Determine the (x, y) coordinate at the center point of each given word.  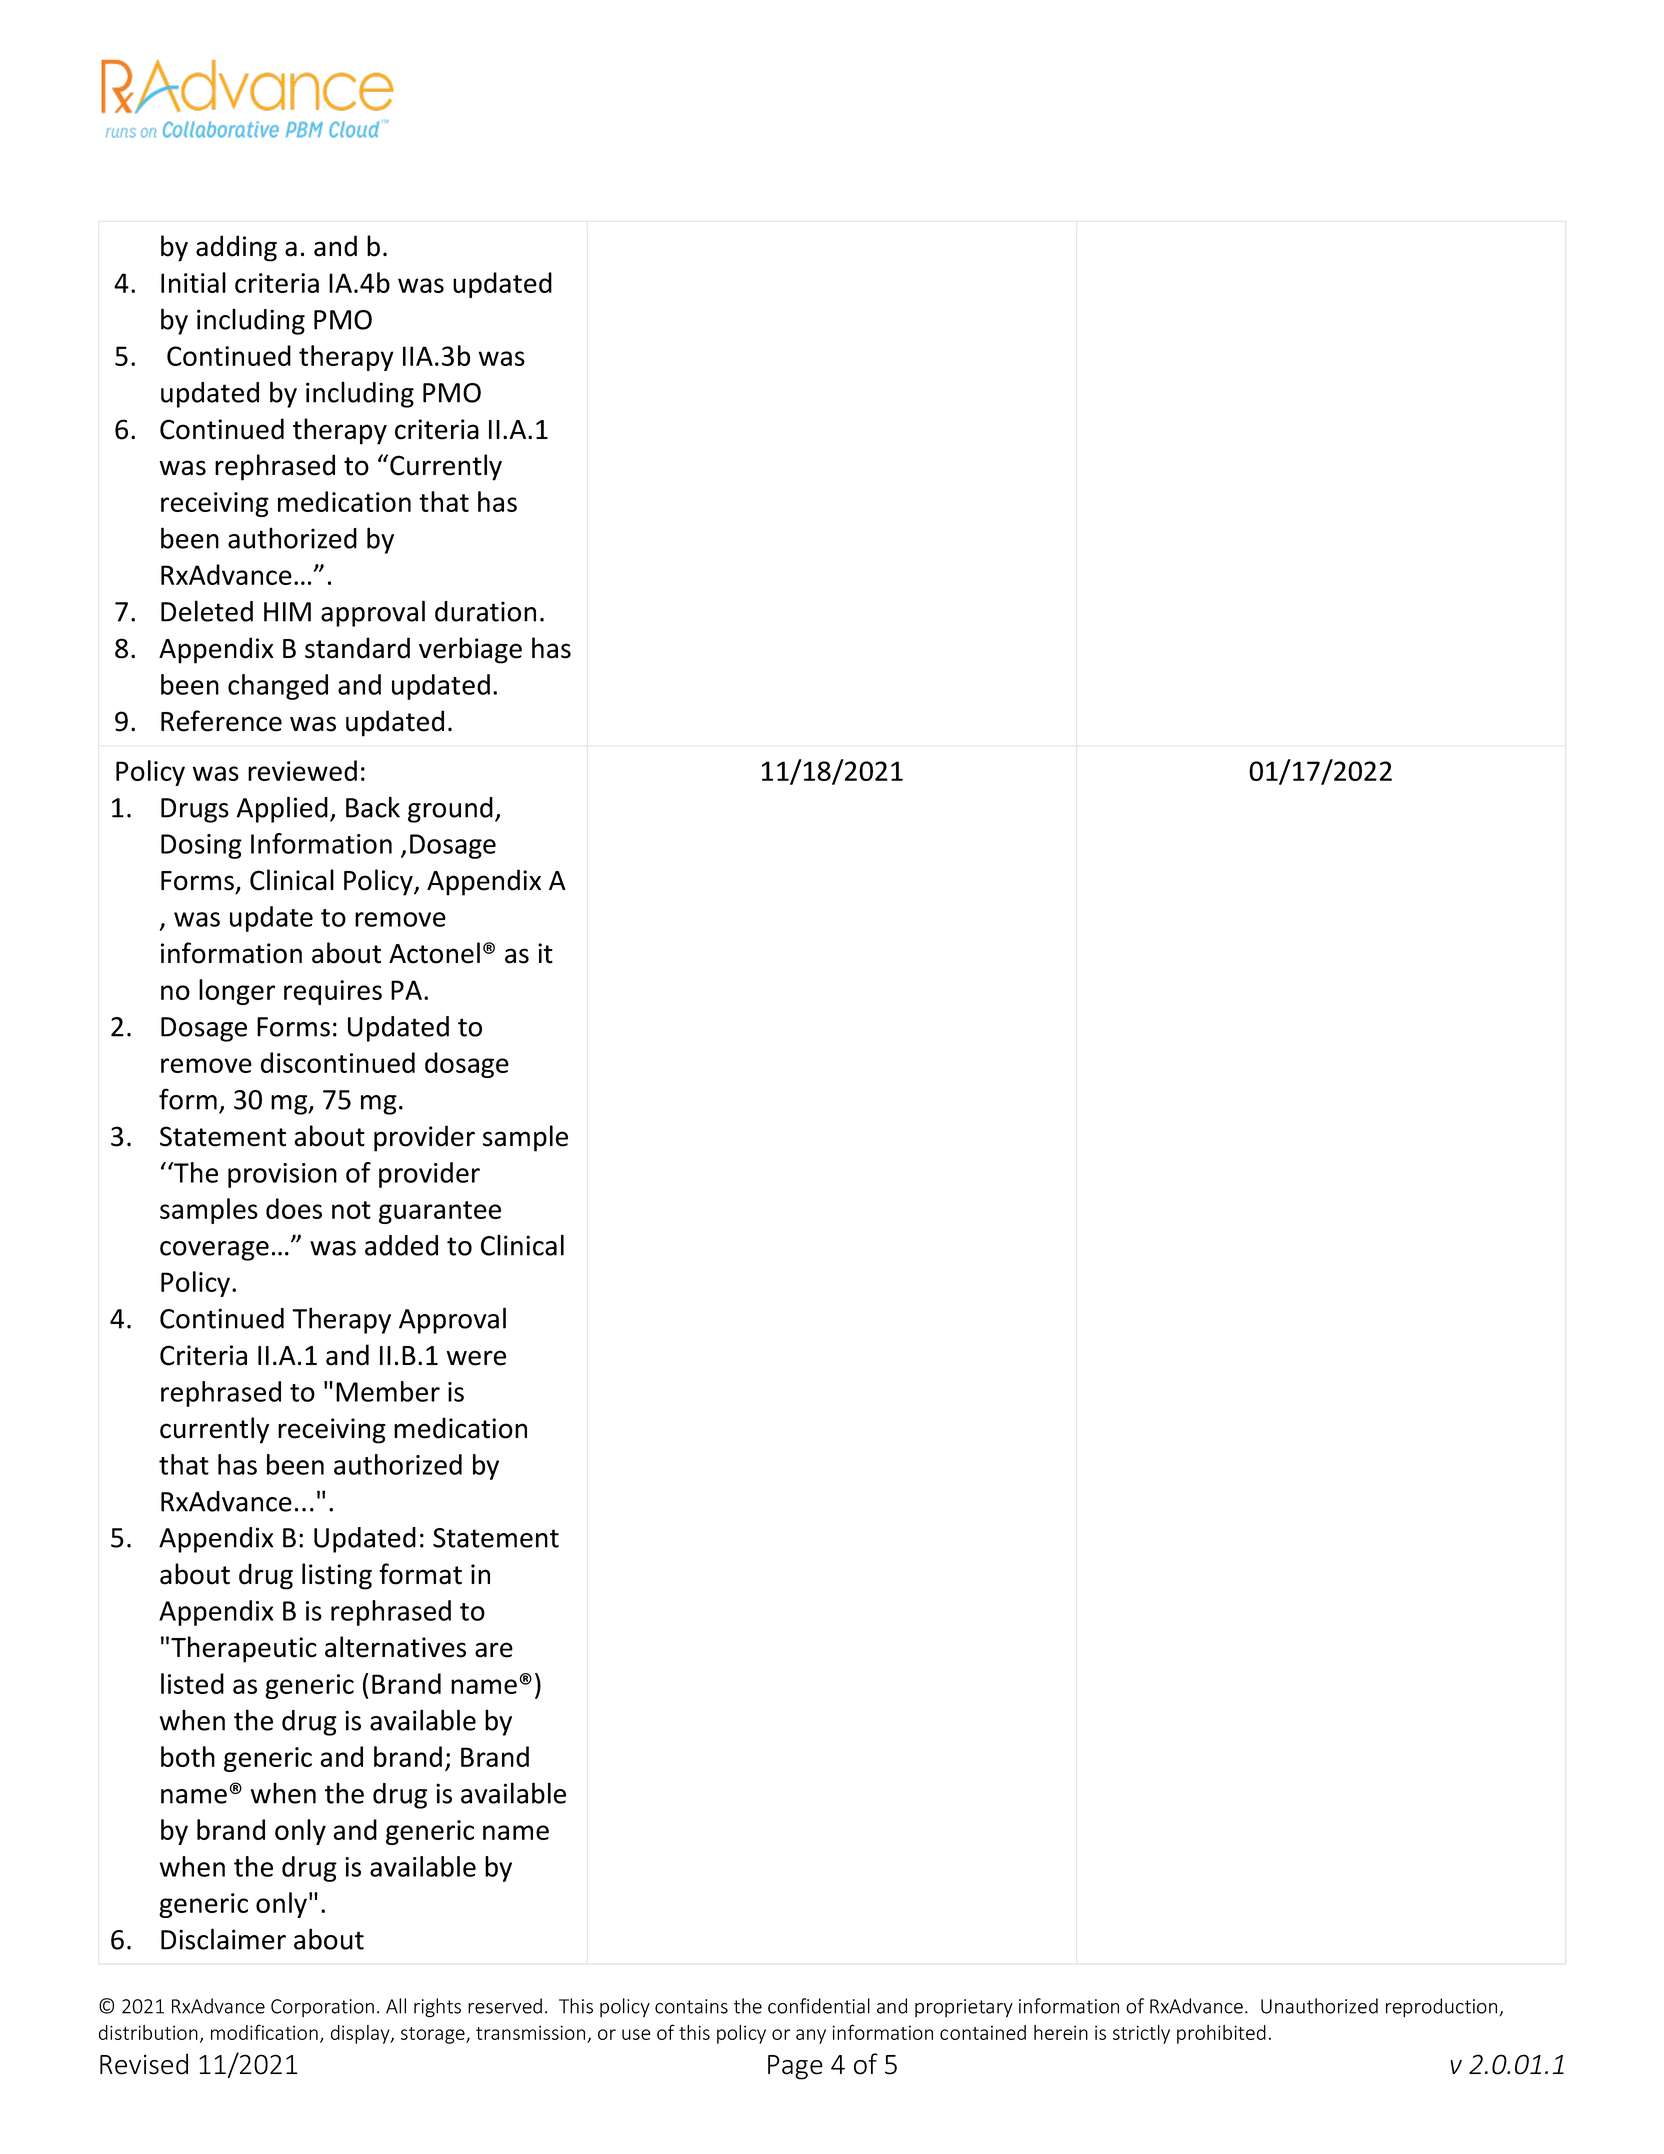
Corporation (322, 2008)
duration (485, 611)
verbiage (470, 650)
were (476, 1358)
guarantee (440, 1212)
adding (236, 248)
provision (282, 1175)
